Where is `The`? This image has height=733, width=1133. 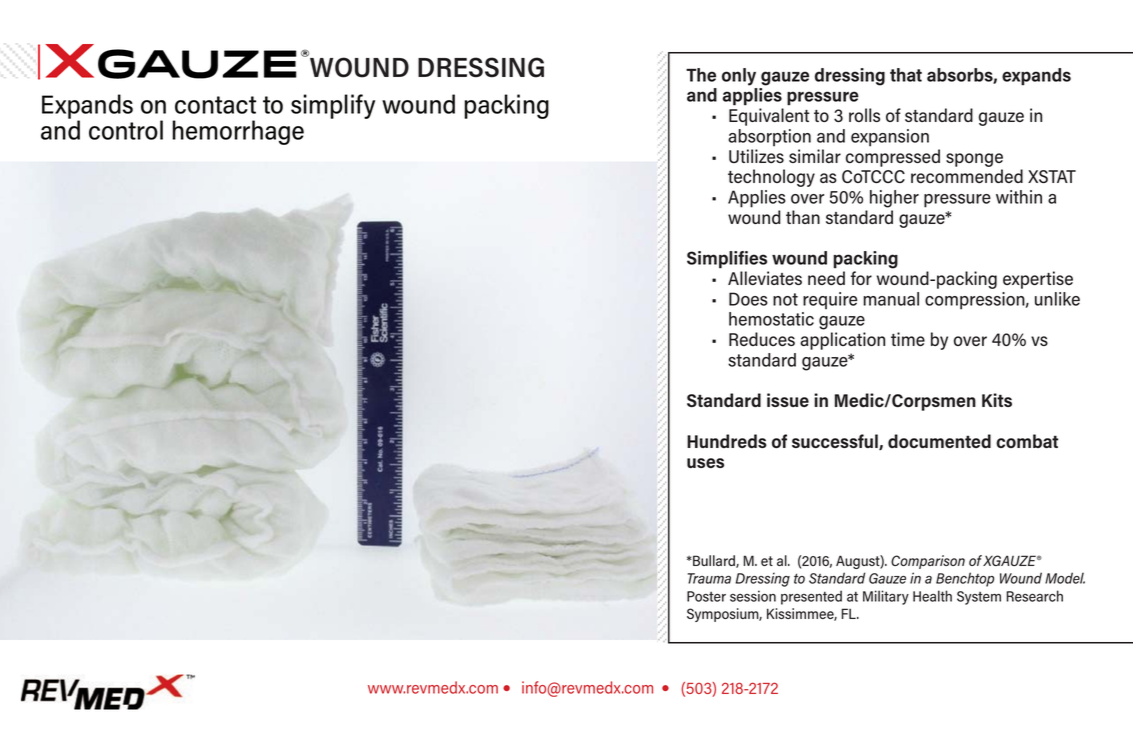
The is located at coordinates (701, 75).
